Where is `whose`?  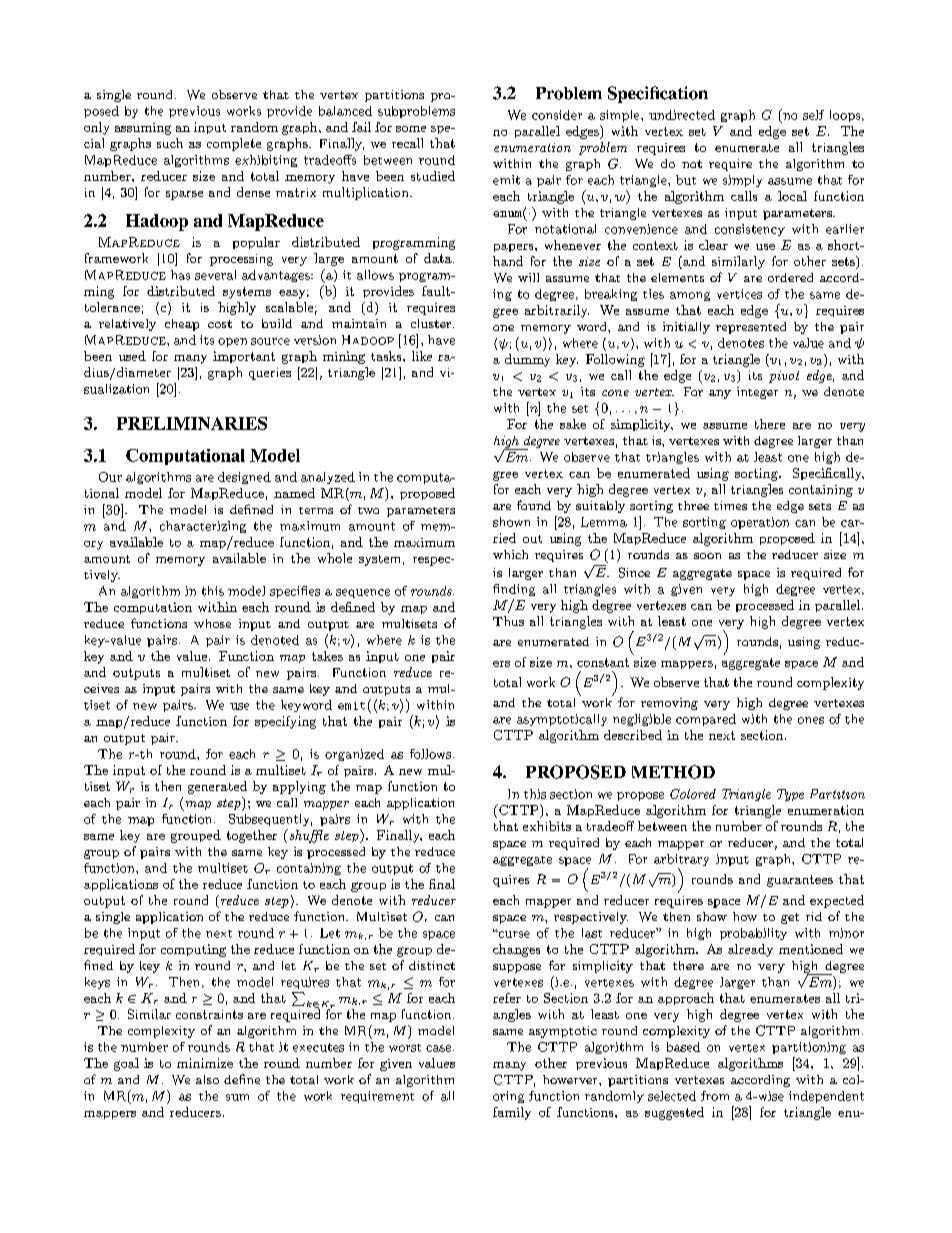 whose is located at coordinates (212, 623).
